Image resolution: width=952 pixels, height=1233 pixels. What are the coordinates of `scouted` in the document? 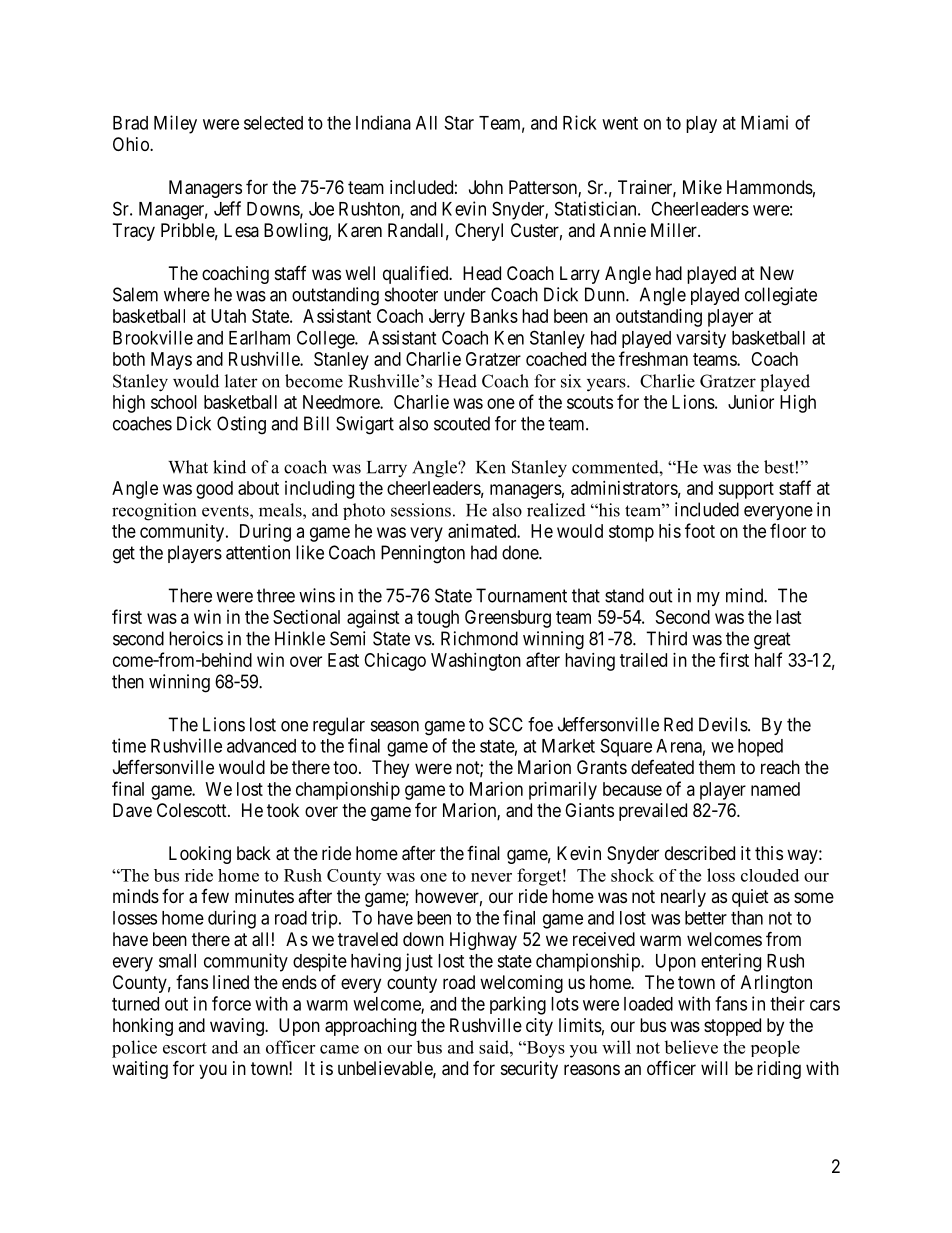 It's located at (462, 423).
